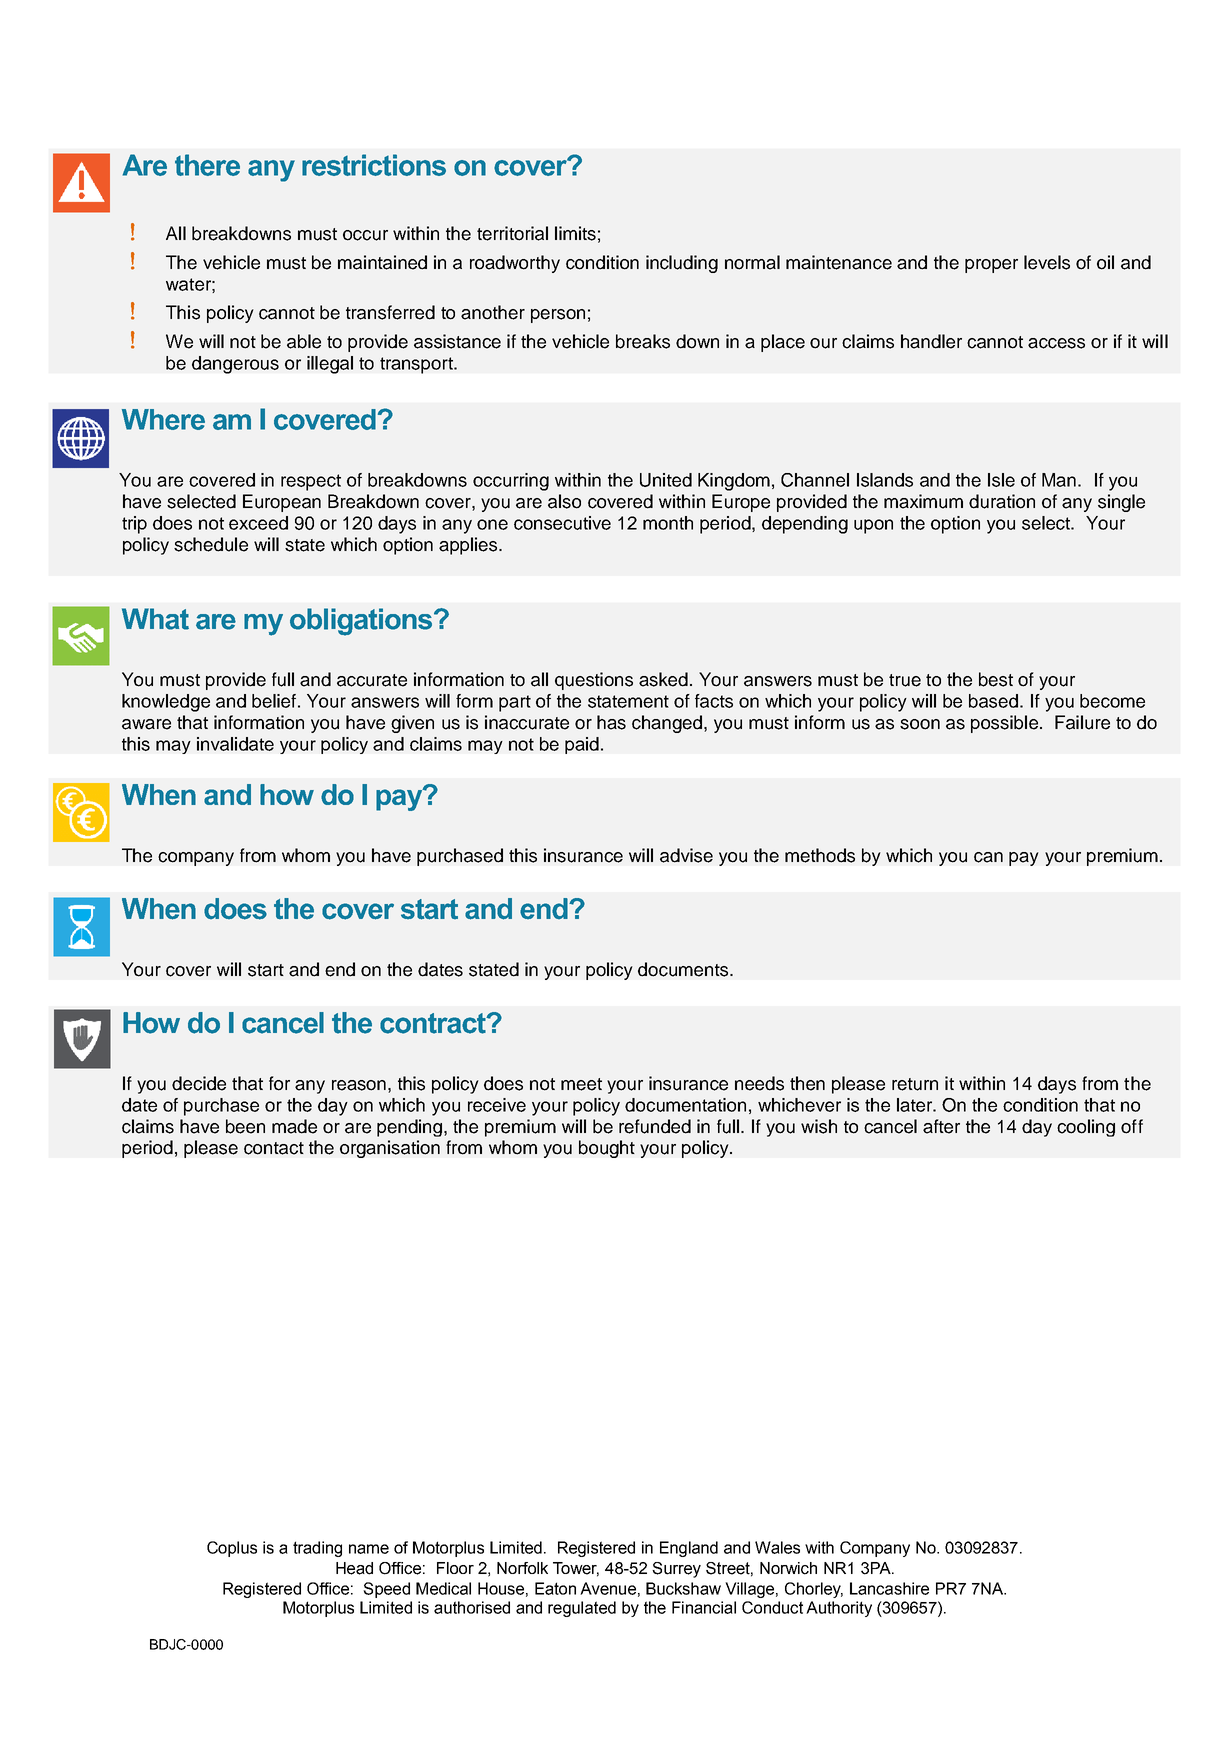  Describe the element at coordinates (317, 1549) in the page. I see `trading` at that location.
